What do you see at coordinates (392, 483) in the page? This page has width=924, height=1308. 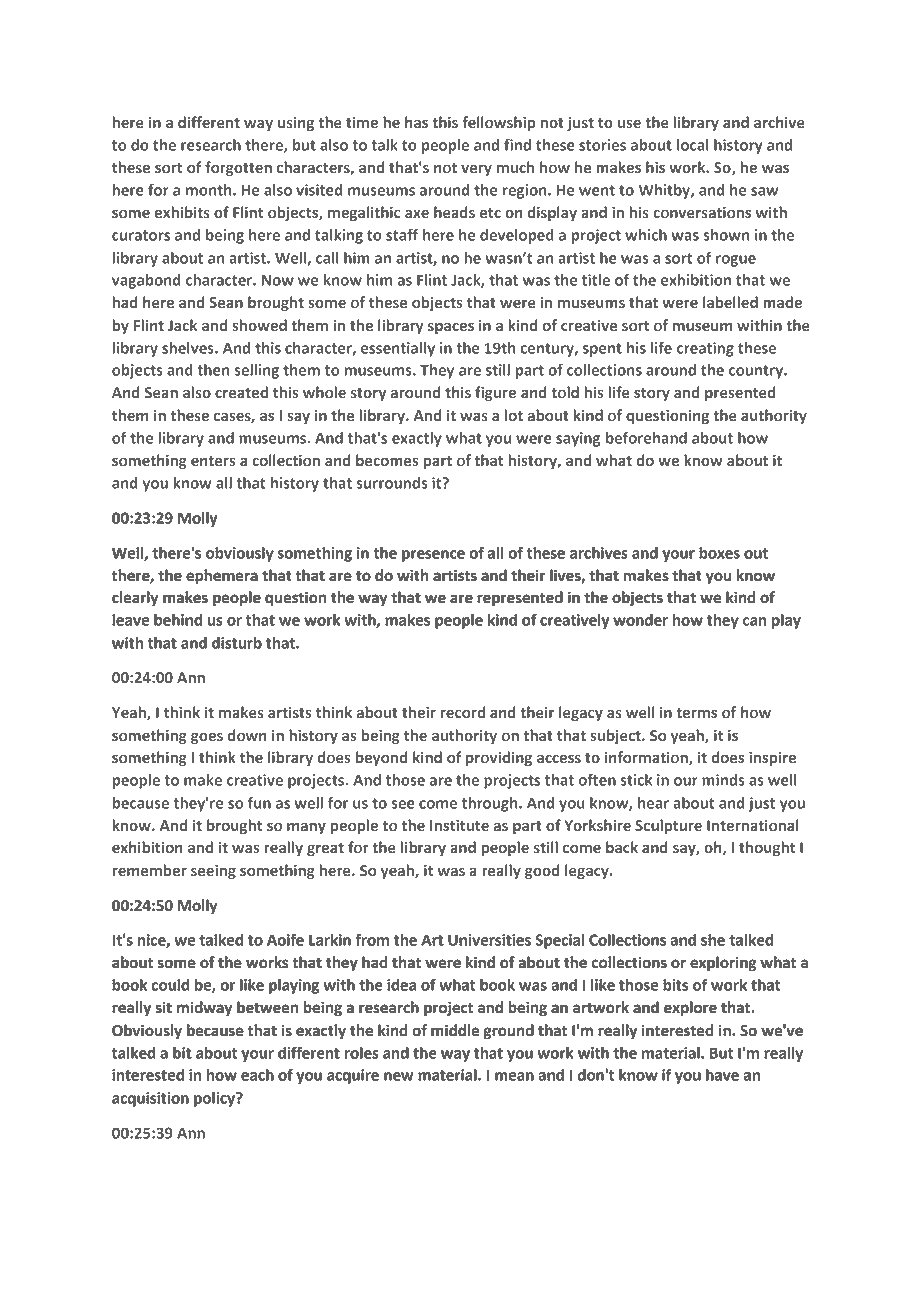 I see `surrounds` at bounding box center [392, 483].
